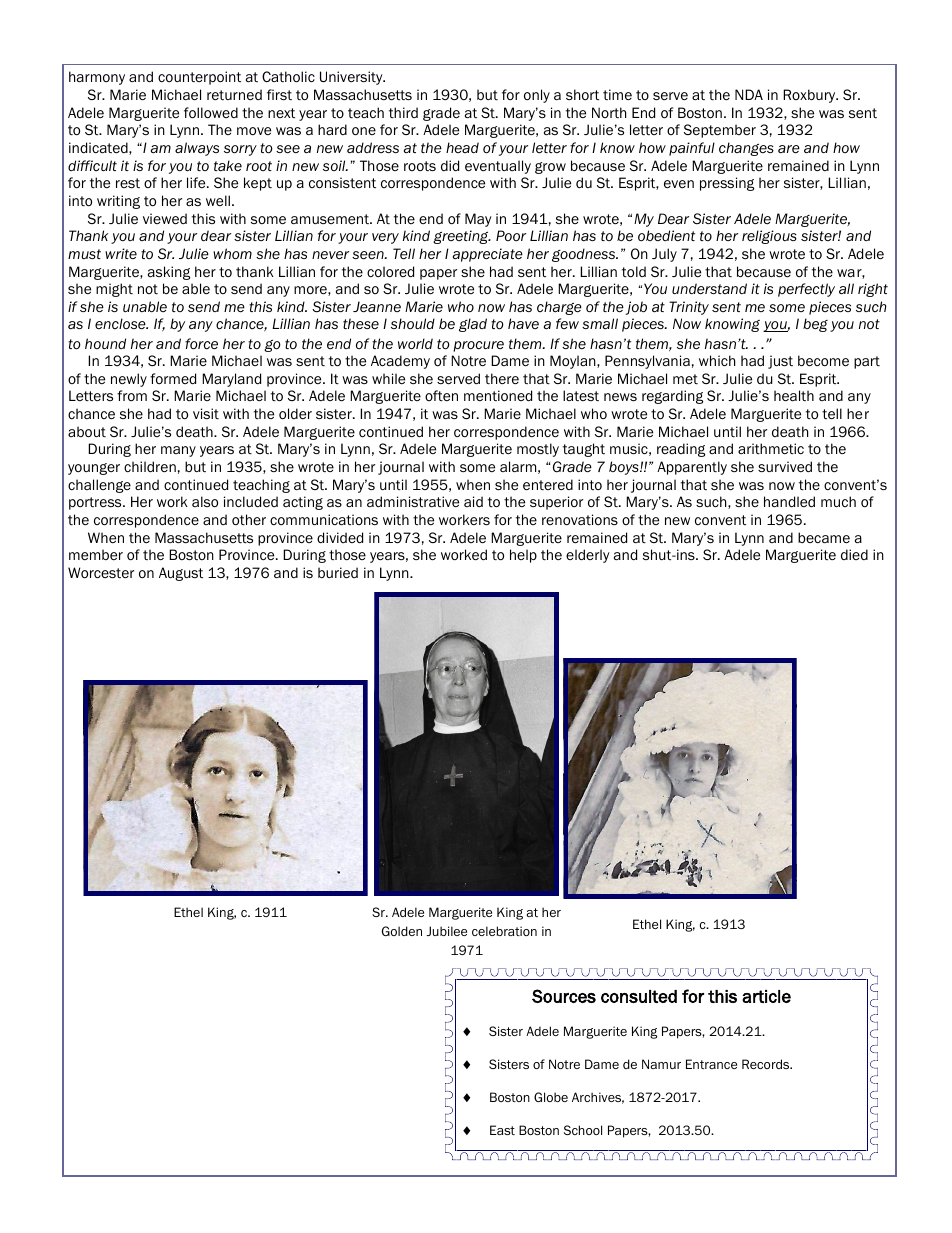 The width and height of the screenshot is (952, 1233). I want to click on help, so click(523, 556).
